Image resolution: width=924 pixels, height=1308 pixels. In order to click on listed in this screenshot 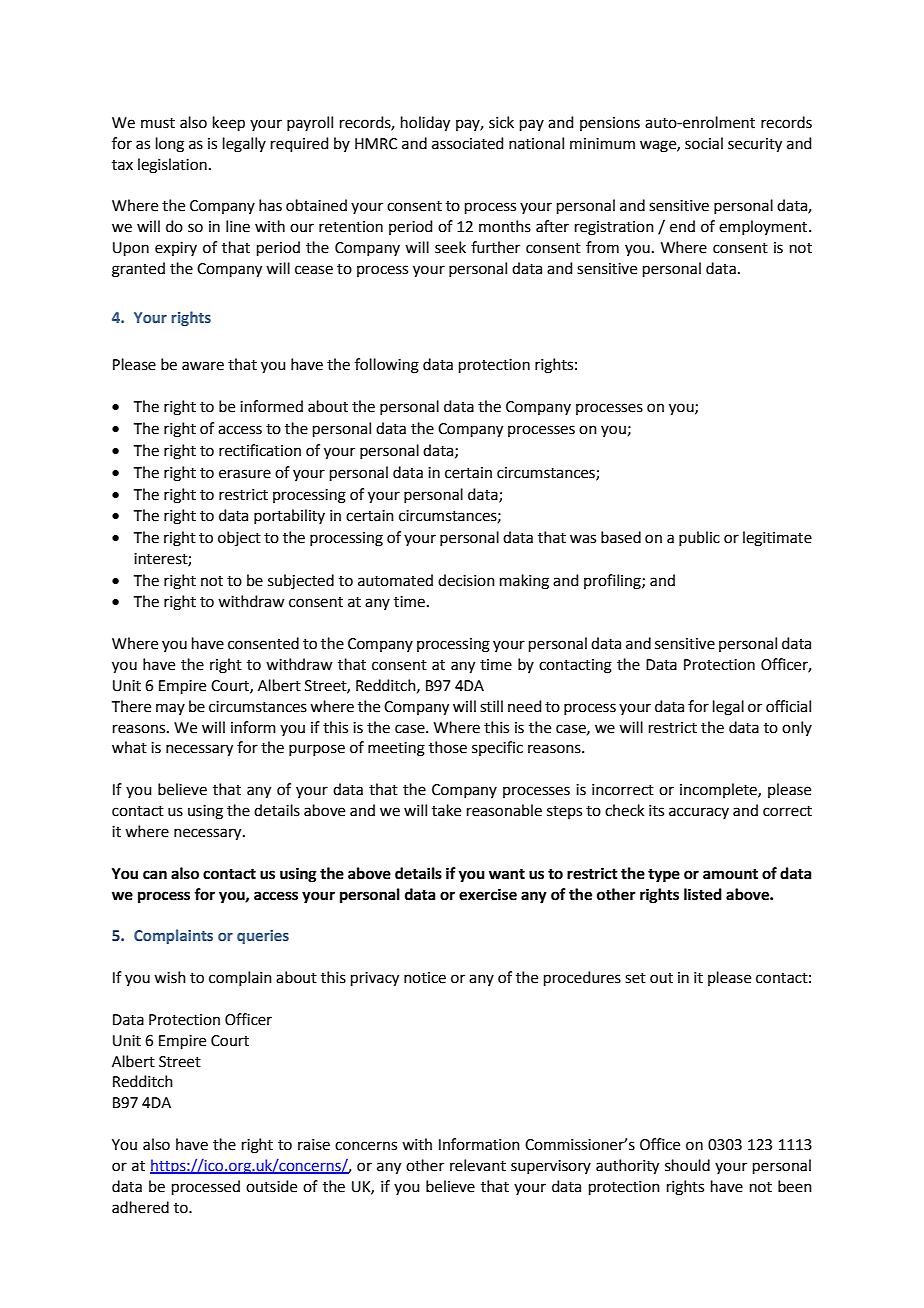, I will do `click(703, 894)`.
